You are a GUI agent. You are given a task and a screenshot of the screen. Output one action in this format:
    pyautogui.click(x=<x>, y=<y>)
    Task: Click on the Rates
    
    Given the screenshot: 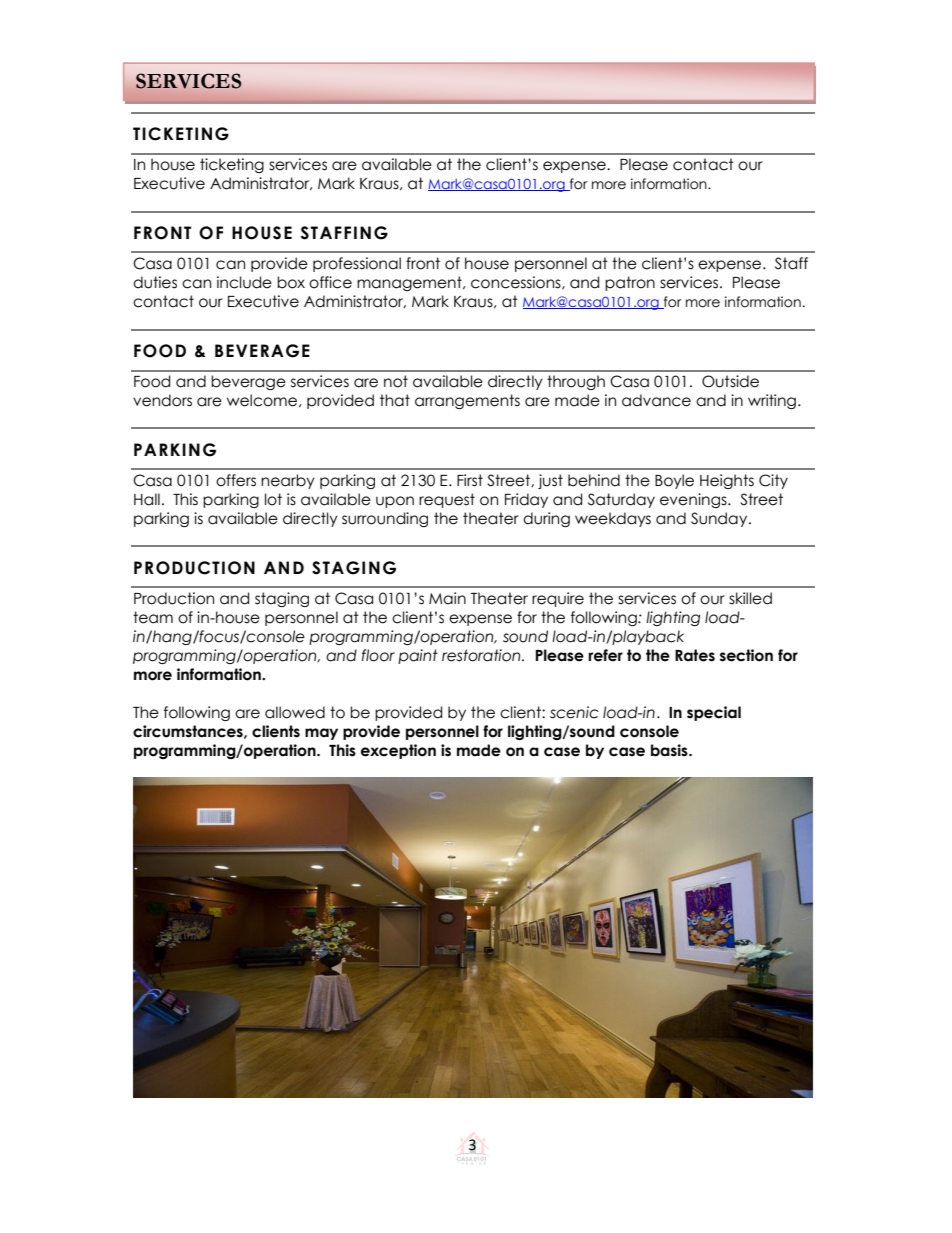 What is the action you would take?
    pyautogui.click(x=695, y=655)
